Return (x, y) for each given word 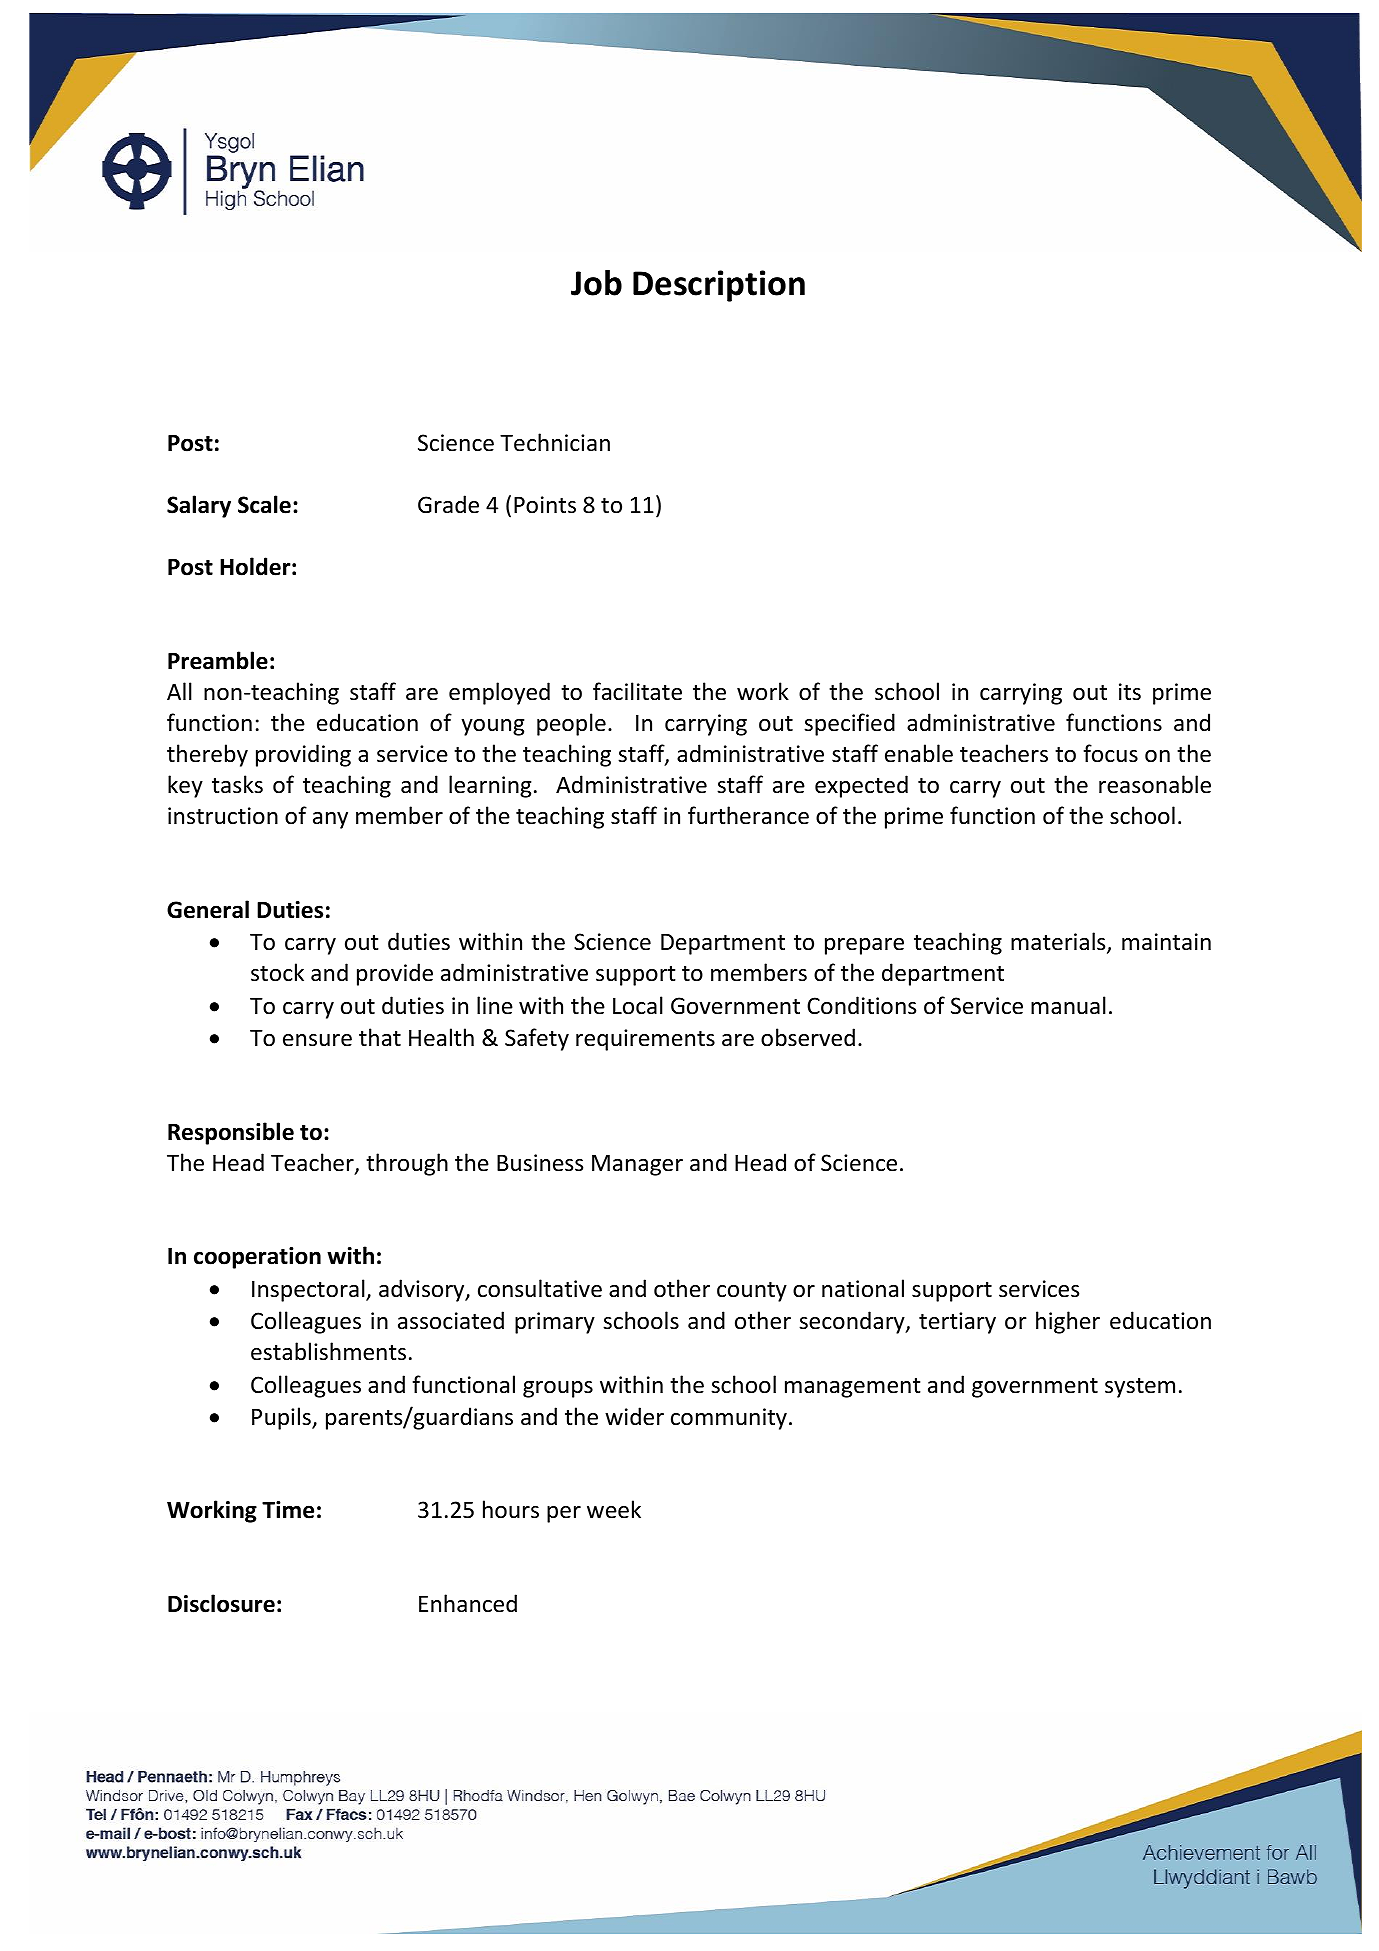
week (614, 1509)
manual (1068, 1005)
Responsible (231, 1133)
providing (303, 755)
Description (719, 286)
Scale (264, 504)
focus (1110, 753)
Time (288, 1510)
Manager (637, 1165)
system (1140, 1388)
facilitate (637, 691)
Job (596, 283)
